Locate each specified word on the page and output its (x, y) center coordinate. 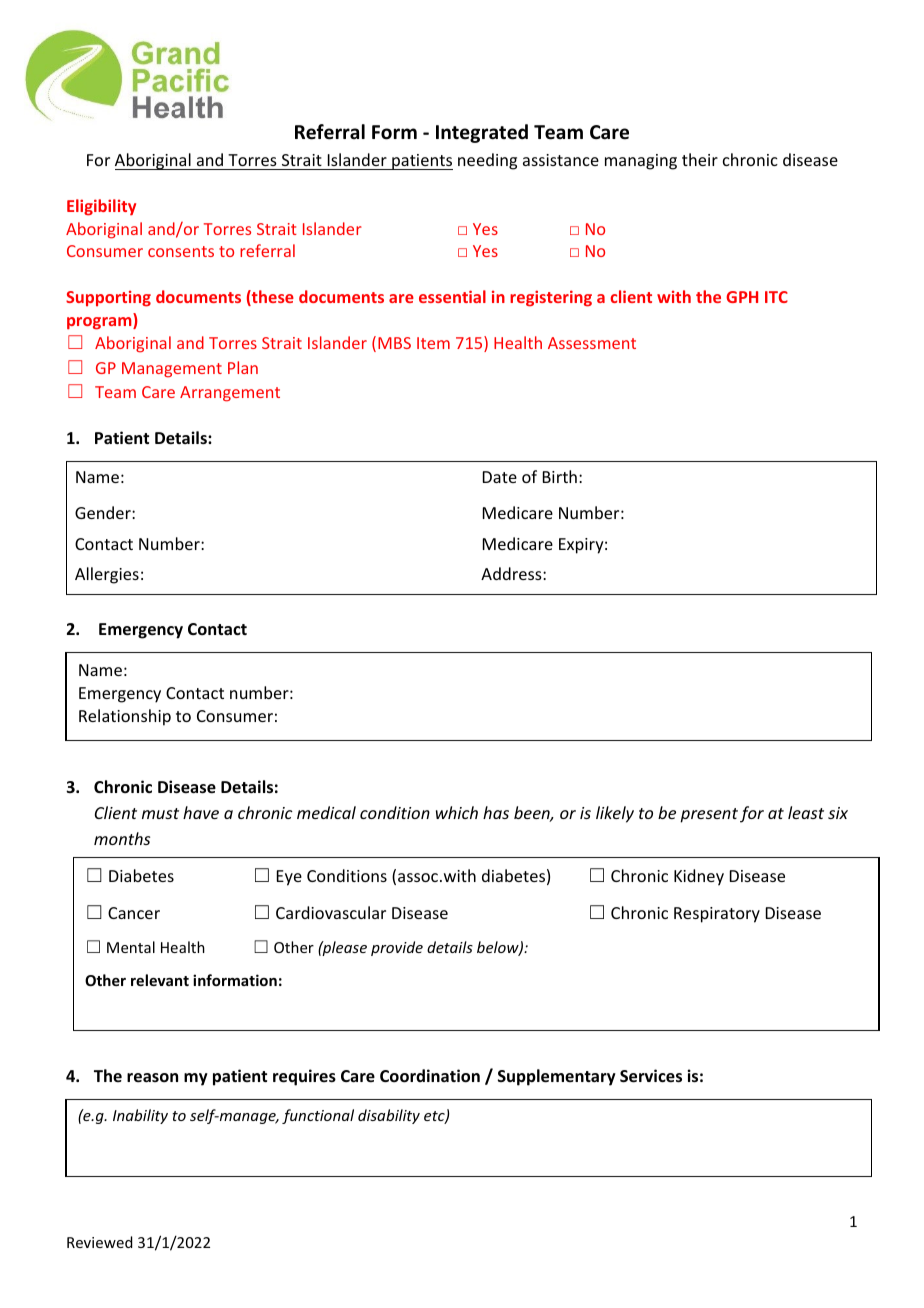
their (700, 159)
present (709, 815)
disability (389, 1116)
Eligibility (101, 207)
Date (500, 477)
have (201, 812)
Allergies (107, 575)
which (457, 812)
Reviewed (99, 1242)
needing (487, 161)
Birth (560, 476)
